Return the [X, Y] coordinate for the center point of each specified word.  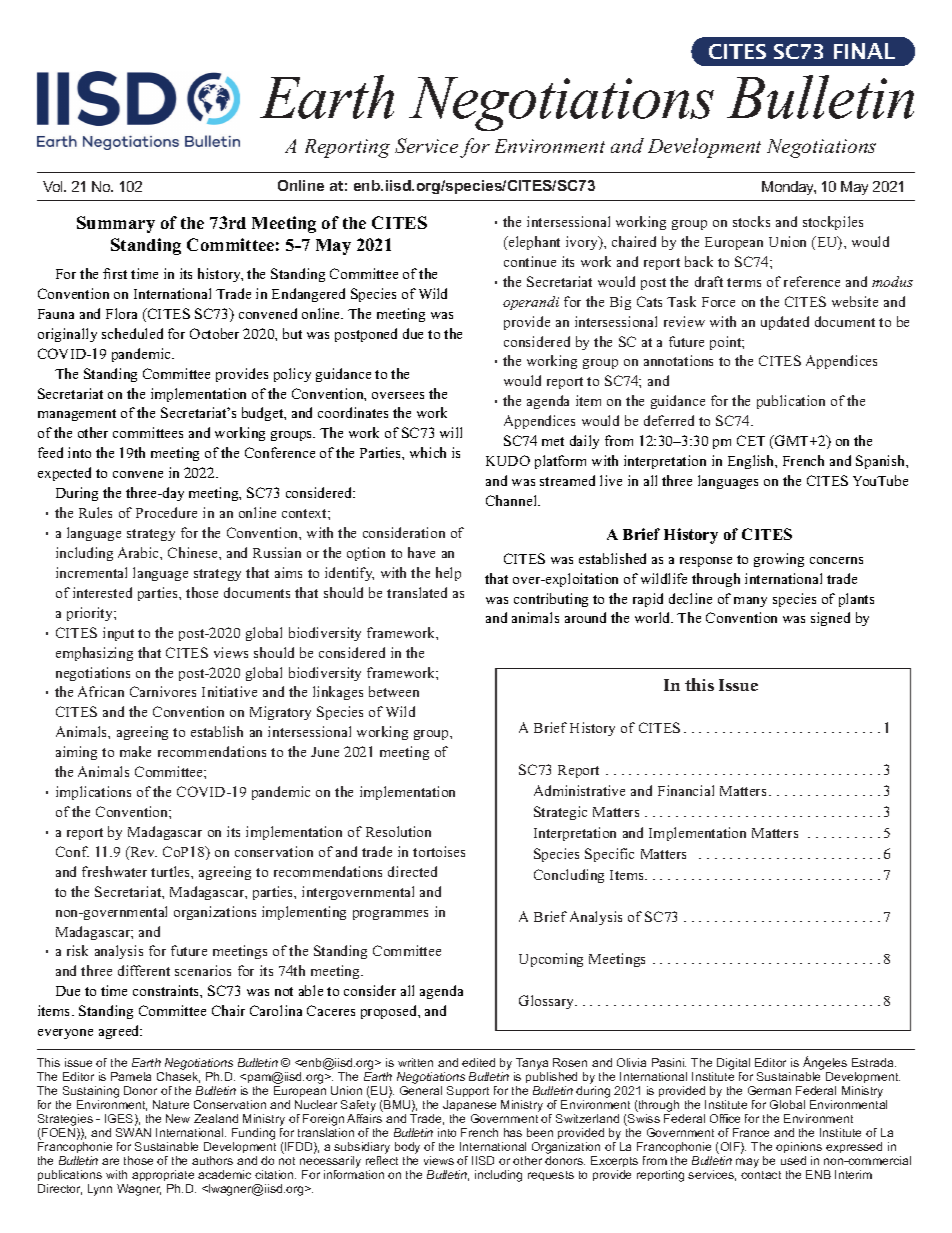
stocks [751, 221]
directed [412, 871]
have [421, 552]
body [407, 1149]
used [793, 1160]
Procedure [166, 512]
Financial [686, 790]
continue [530, 261]
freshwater [114, 871]
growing [779, 560]
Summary [116, 224]
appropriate [163, 1177]
